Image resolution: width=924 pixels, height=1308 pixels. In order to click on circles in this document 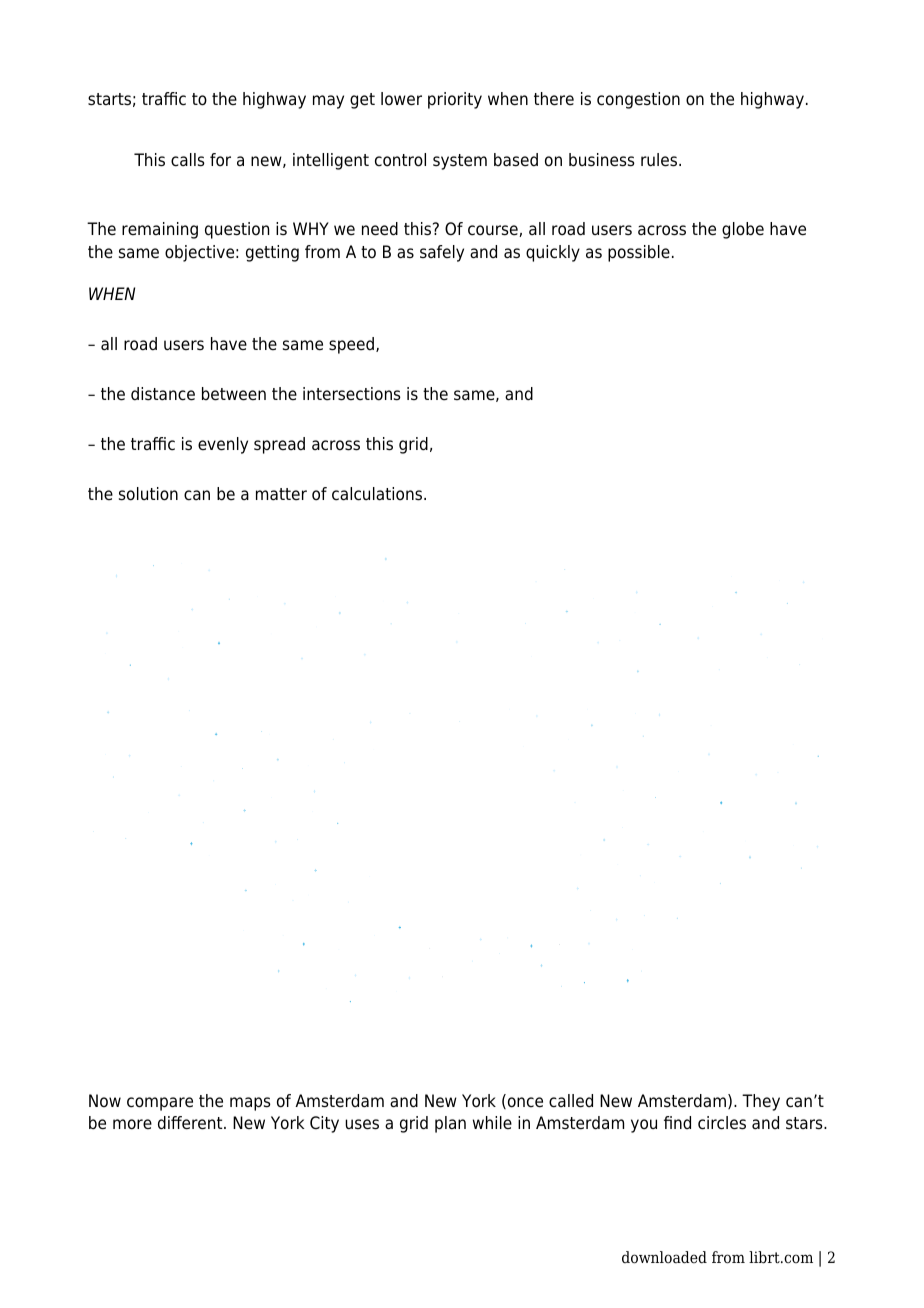, I will do `click(722, 1123)`.
